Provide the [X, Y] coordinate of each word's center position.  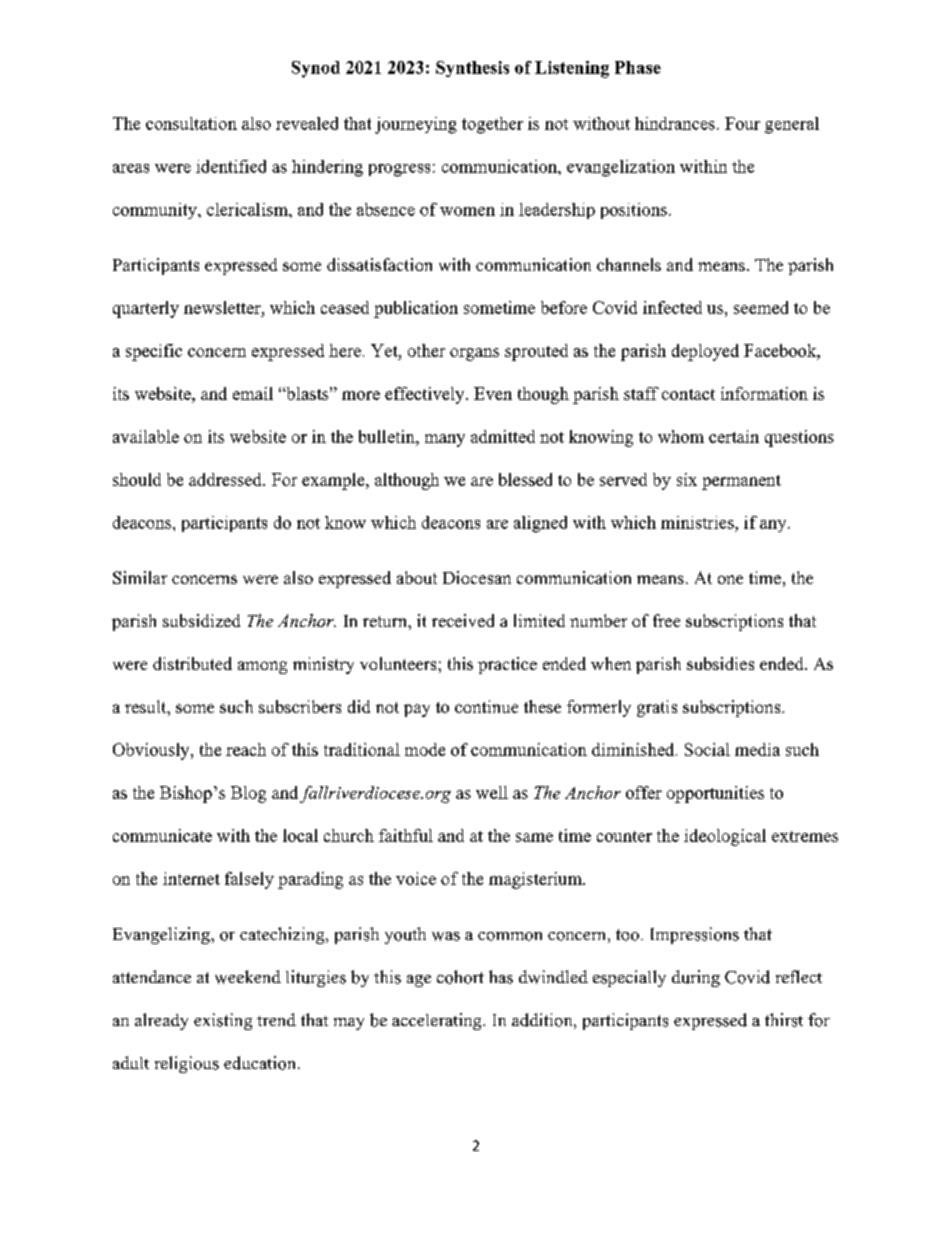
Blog [248, 794]
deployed [705, 352]
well [492, 792]
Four [742, 123]
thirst [784, 1020]
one [730, 579]
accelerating [438, 1021]
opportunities [715, 794]
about [417, 577]
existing [223, 1021]
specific [154, 352]
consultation [191, 123]
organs [474, 354]
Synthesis [472, 69]
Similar [140, 577]
